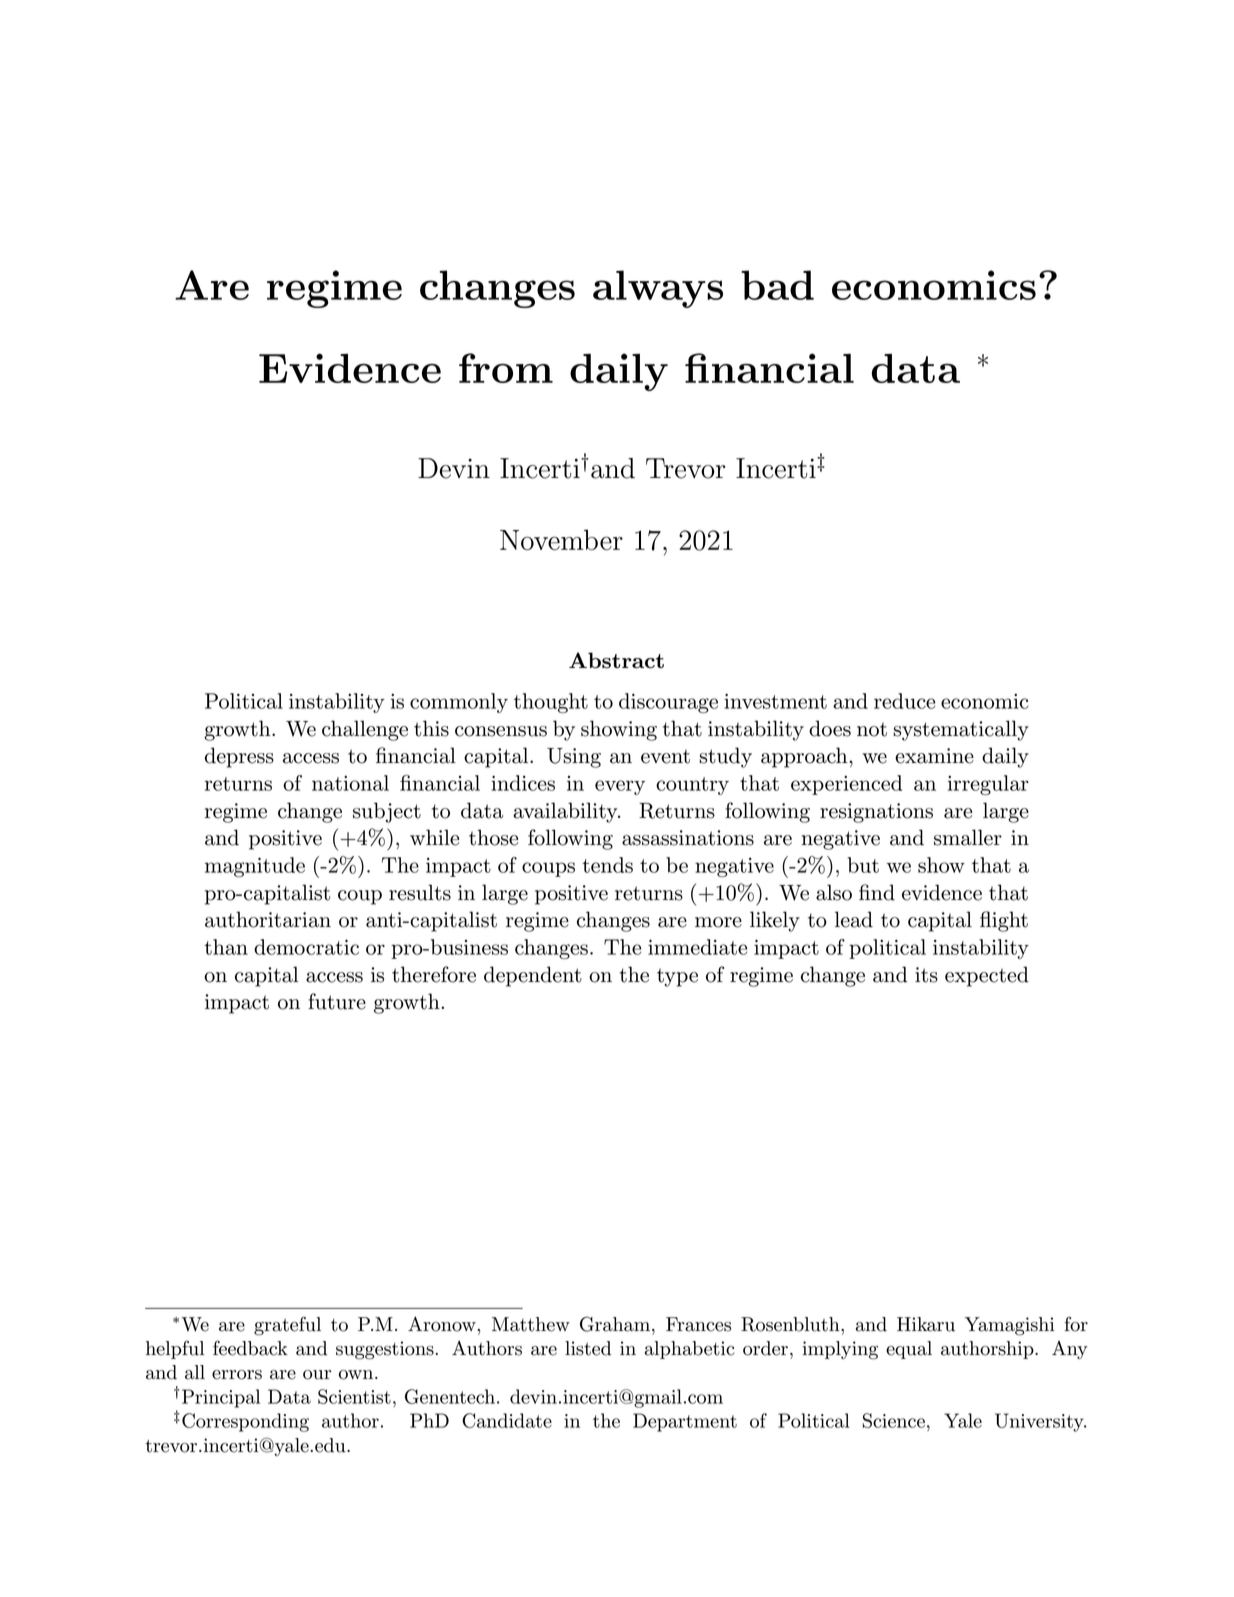  Describe the element at coordinates (904, 701) in the screenshot. I see `reduce` at that location.
